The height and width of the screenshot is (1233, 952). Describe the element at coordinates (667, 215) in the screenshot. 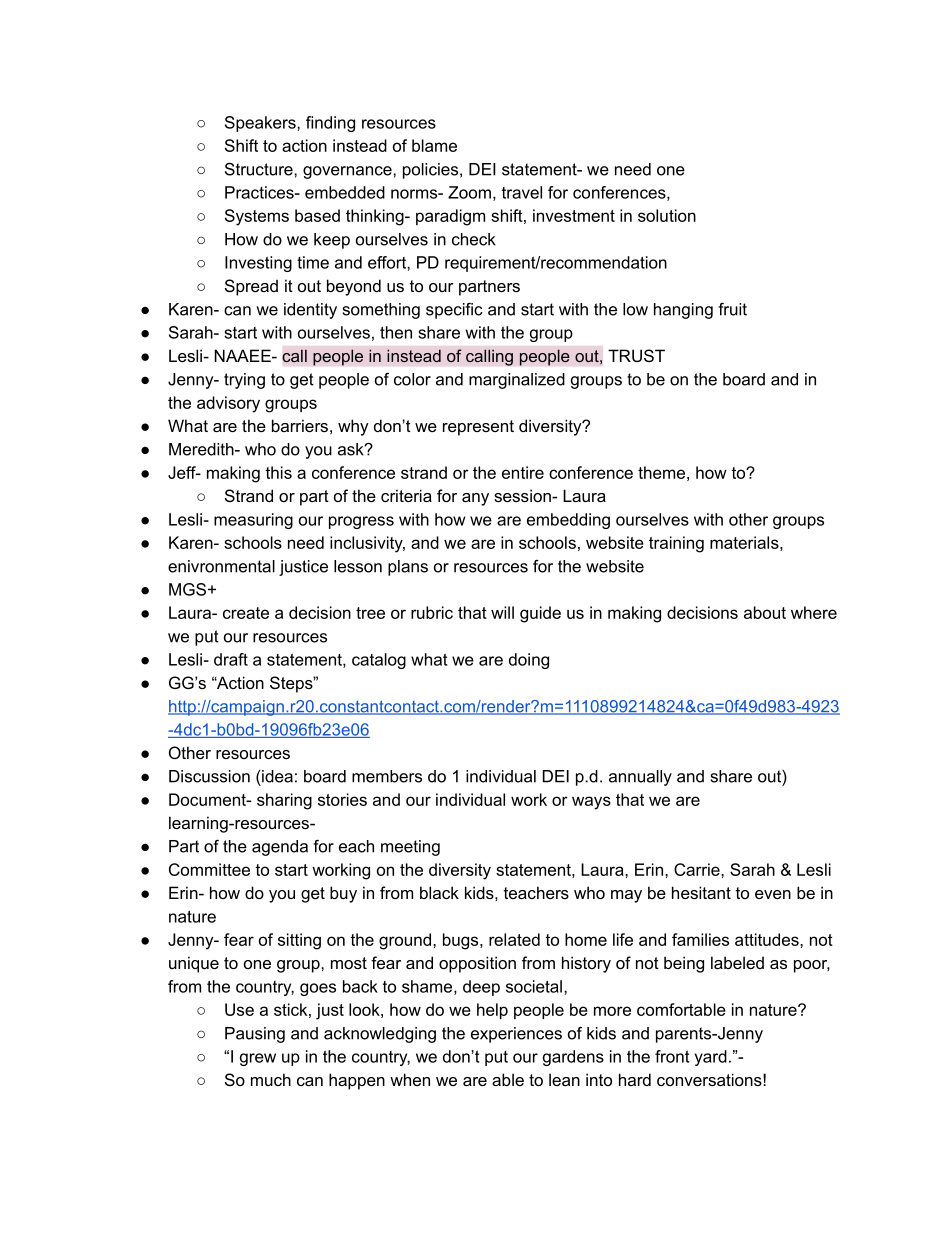

I see `solution` at that location.
